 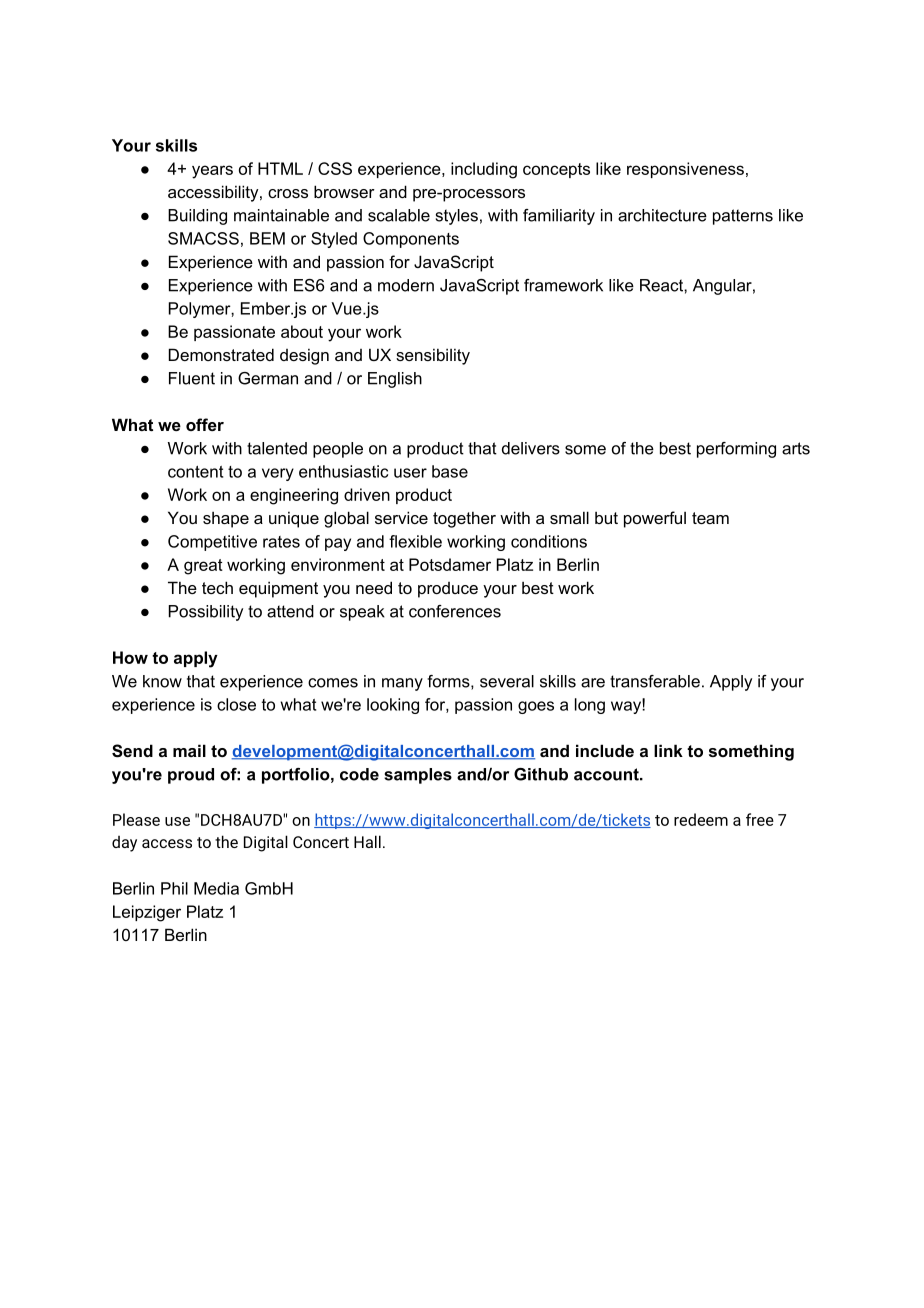 What do you see at coordinates (710, 518) in the image?
I see `team` at bounding box center [710, 518].
